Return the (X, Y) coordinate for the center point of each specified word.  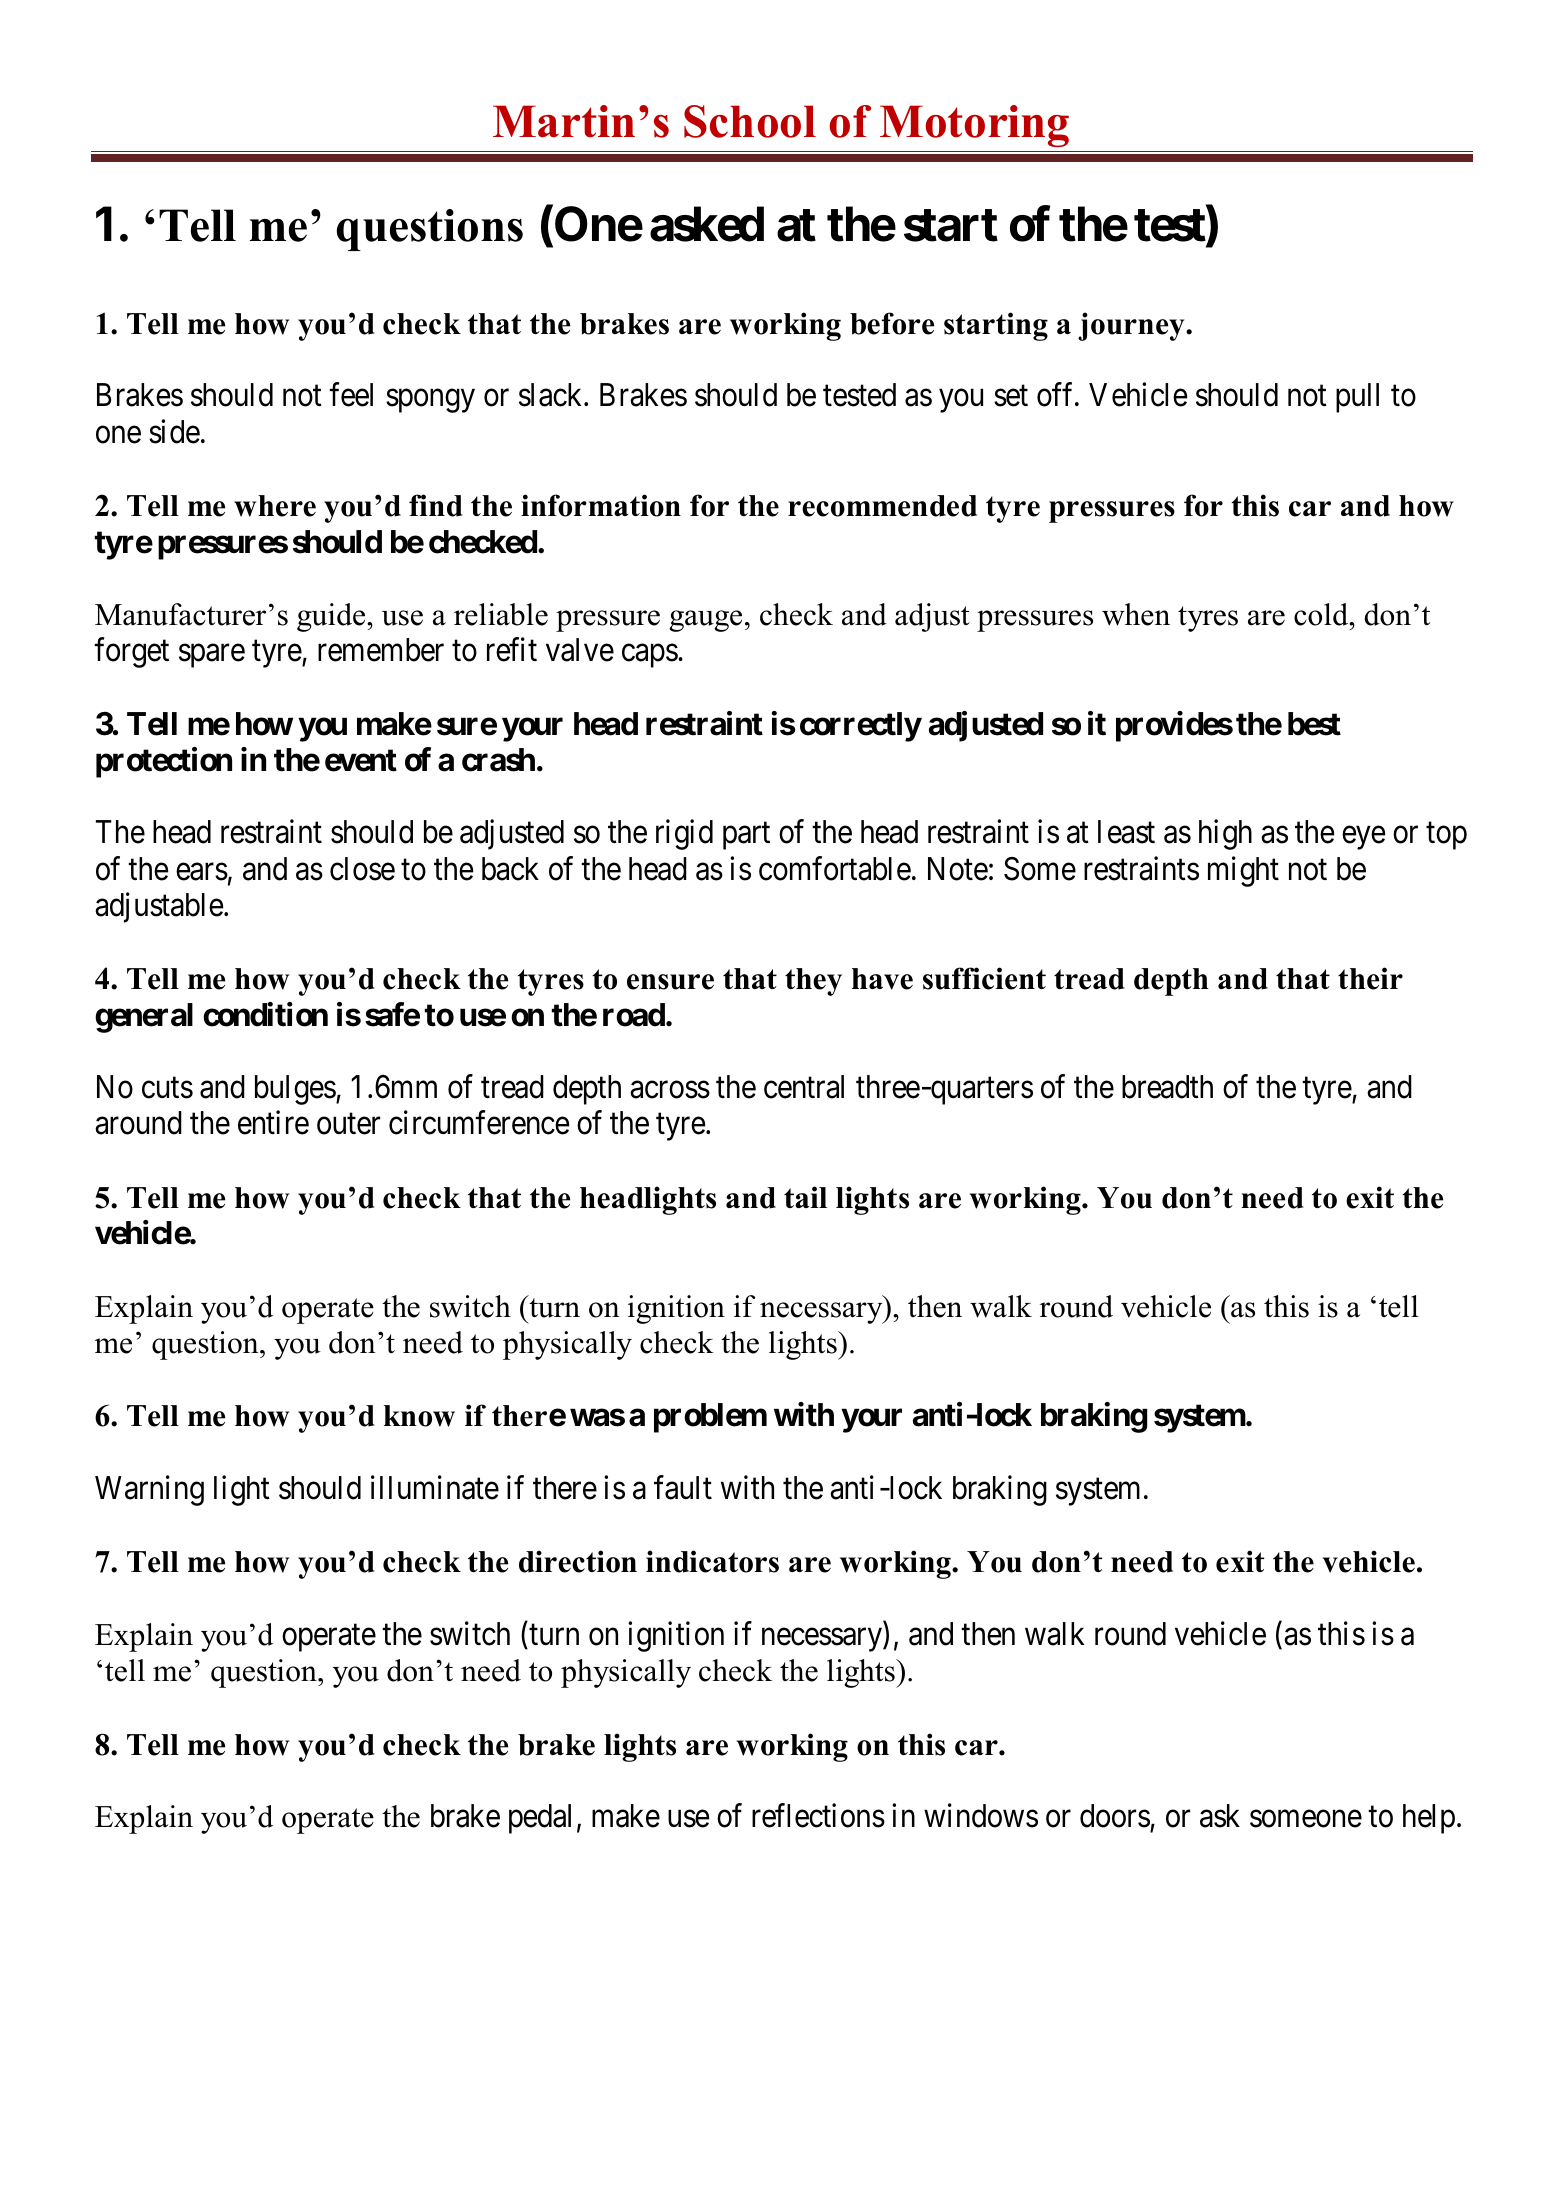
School (750, 121)
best (1314, 724)
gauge (705, 621)
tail (805, 1197)
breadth (1167, 1087)
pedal (540, 1819)
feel (351, 395)
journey (1132, 326)
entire (273, 1123)
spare (212, 656)
